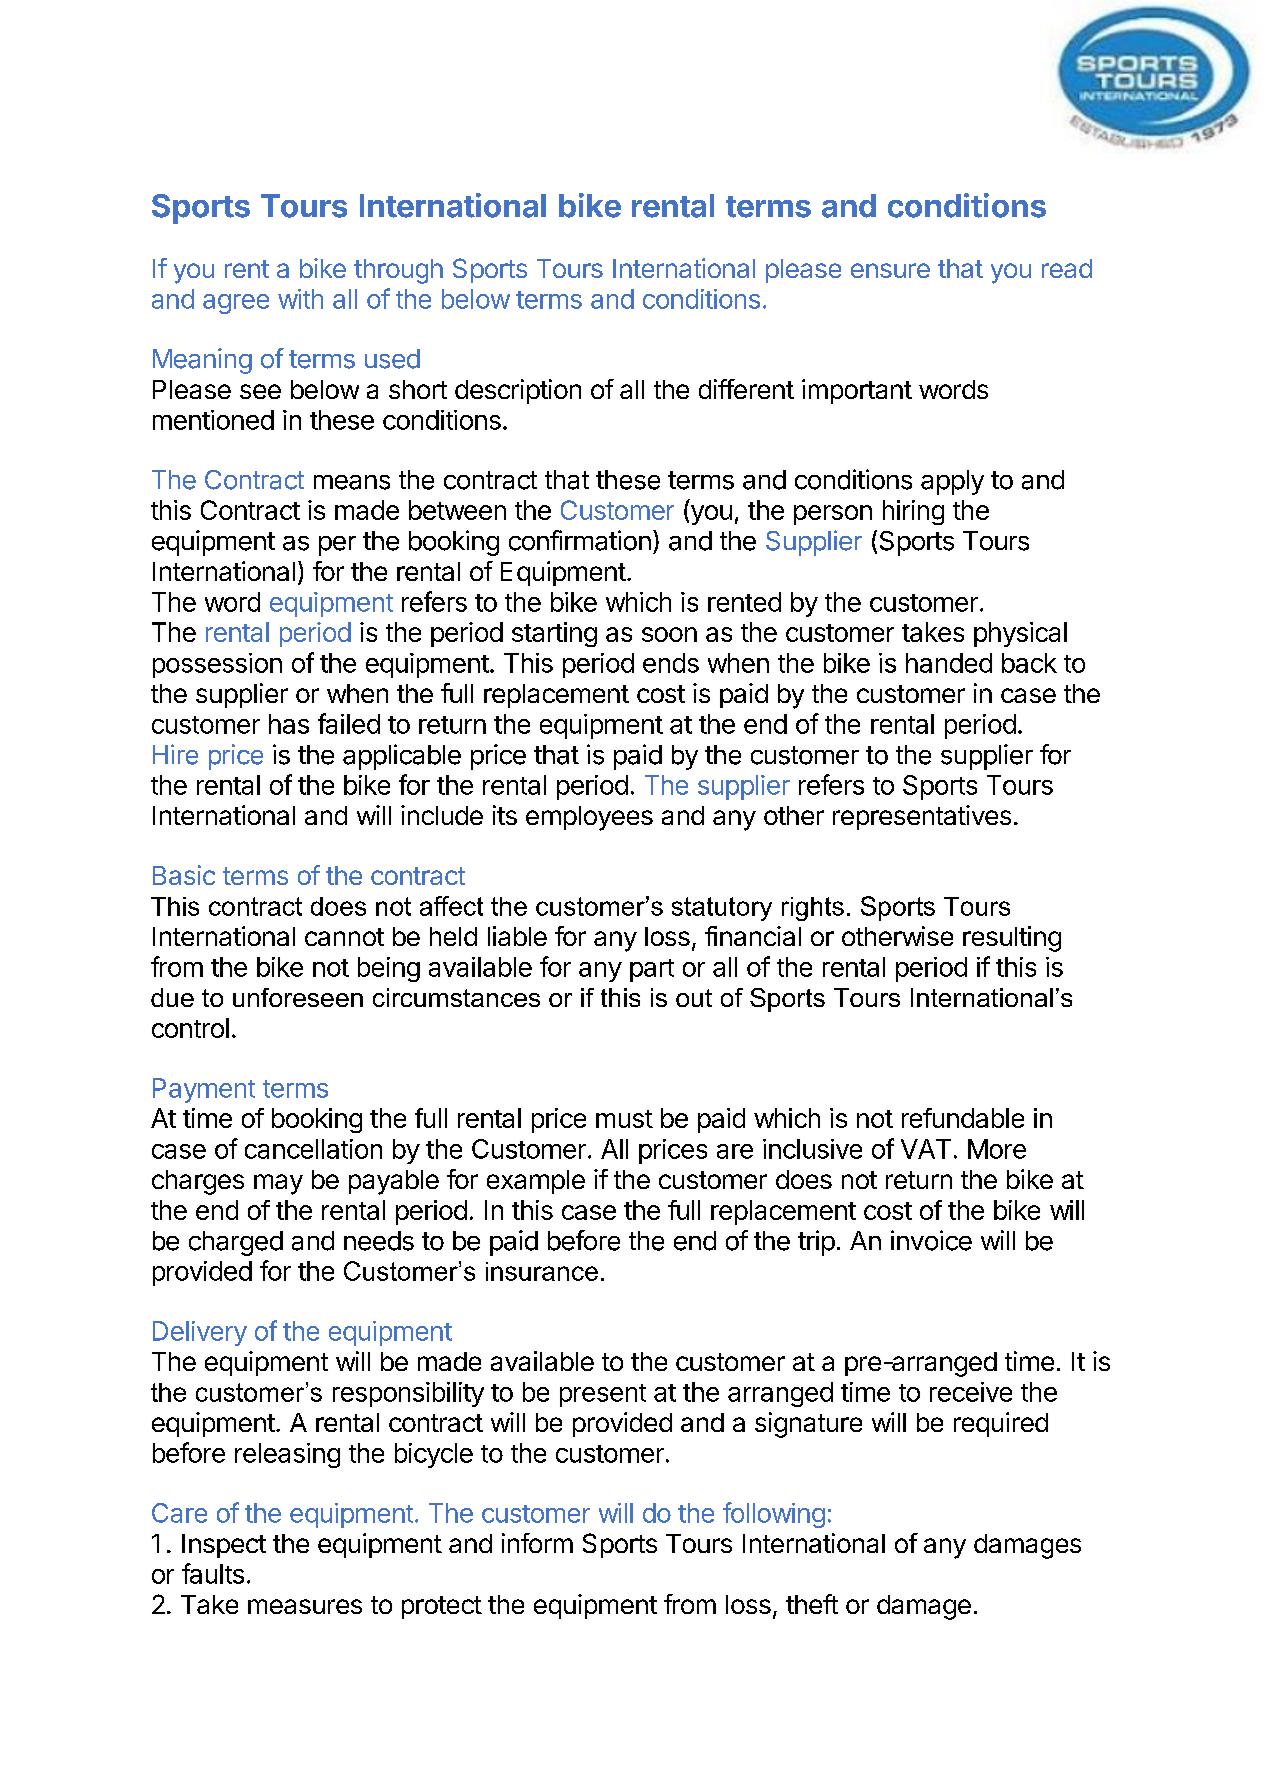 The width and height of the screenshot is (1264, 1788). What do you see at coordinates (652, 970) in the screenshot?
I see `part` at bounding box center [652, 970].
